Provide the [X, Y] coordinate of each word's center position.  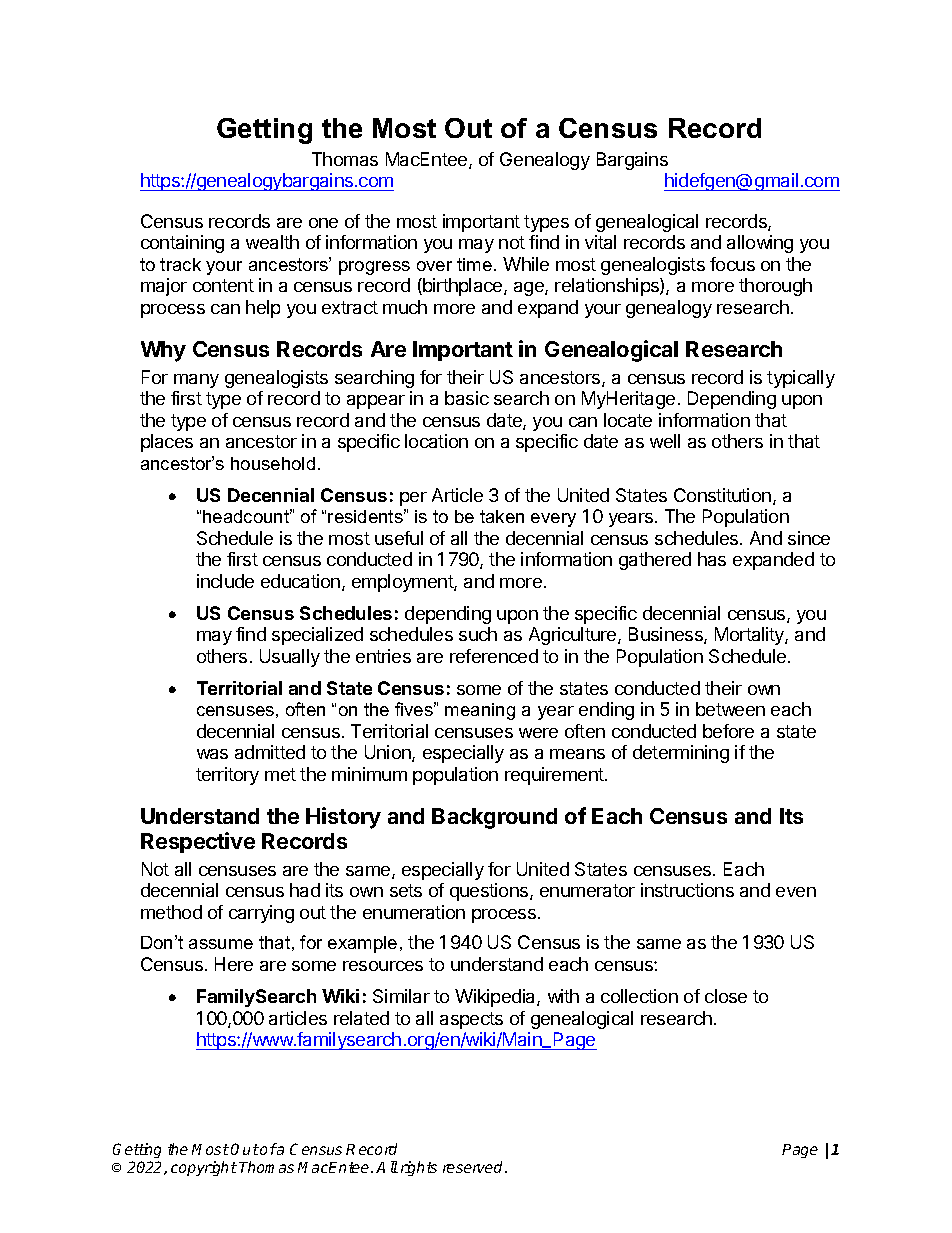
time [474, 264]
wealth [272, 242]
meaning [480, 711]
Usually [290, 658]
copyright [204, 1168]
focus [732, 264]
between [730, 709]
